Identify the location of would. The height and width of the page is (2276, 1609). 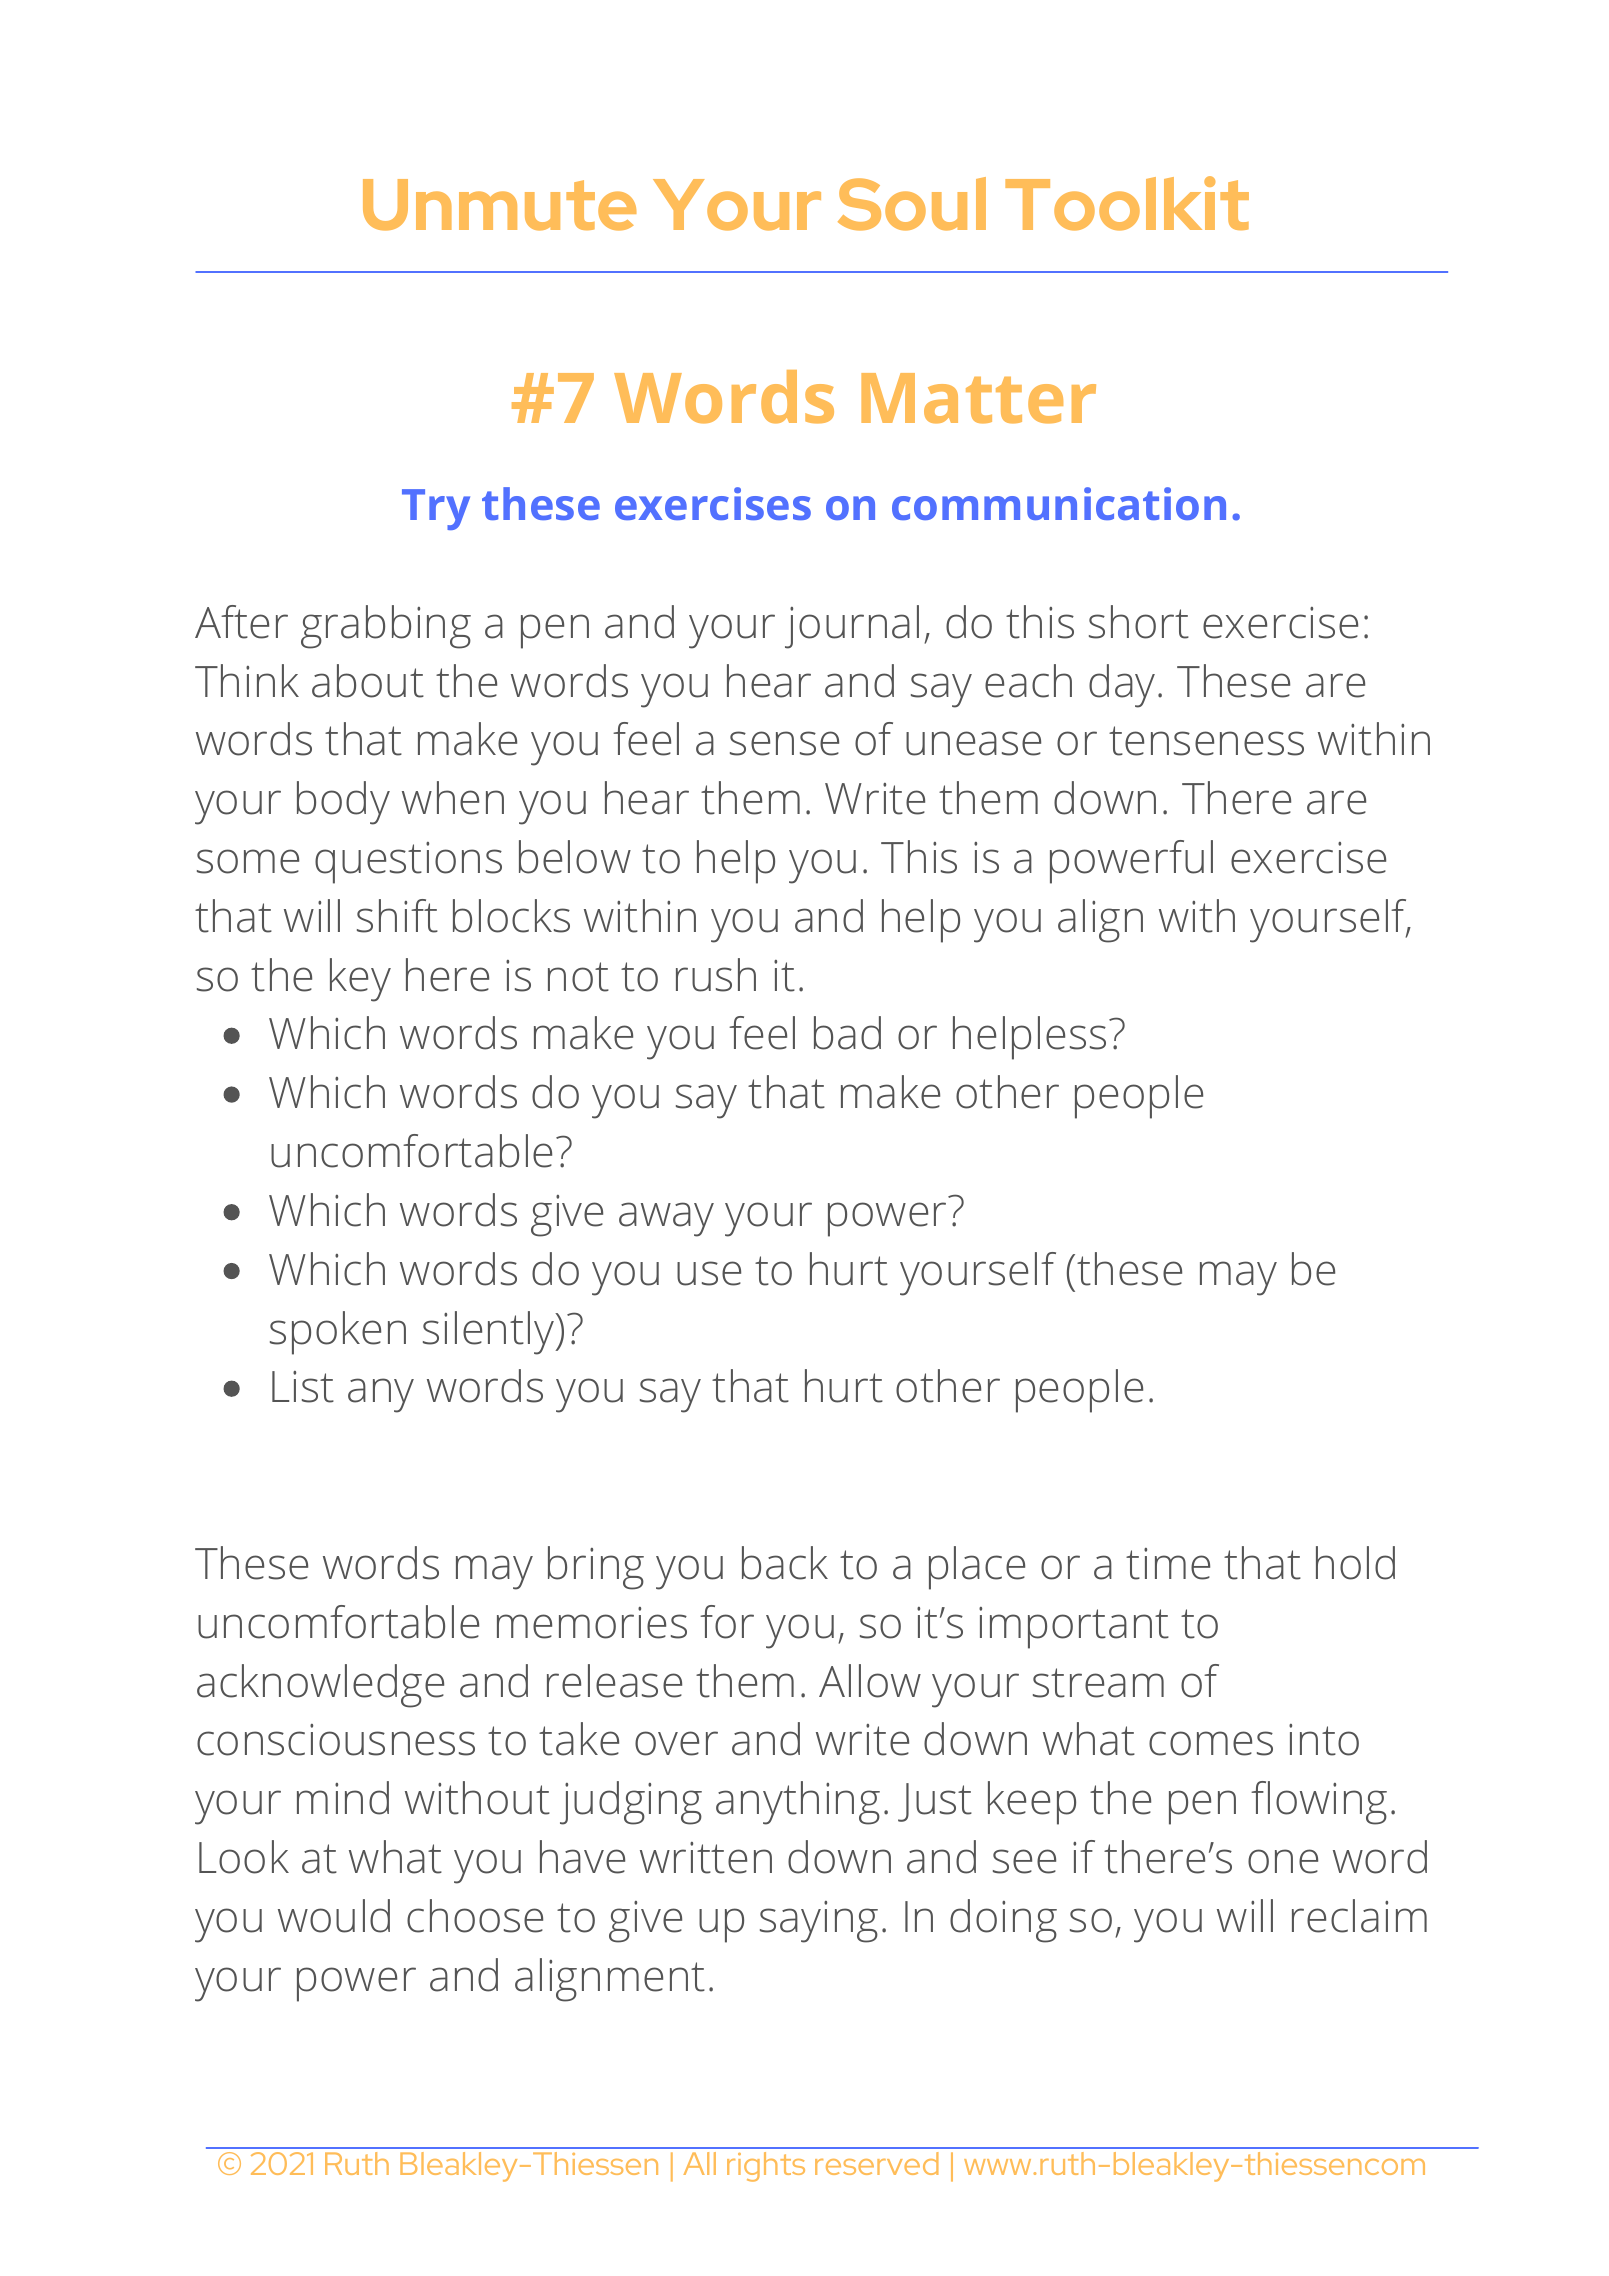
(334, 1916).
